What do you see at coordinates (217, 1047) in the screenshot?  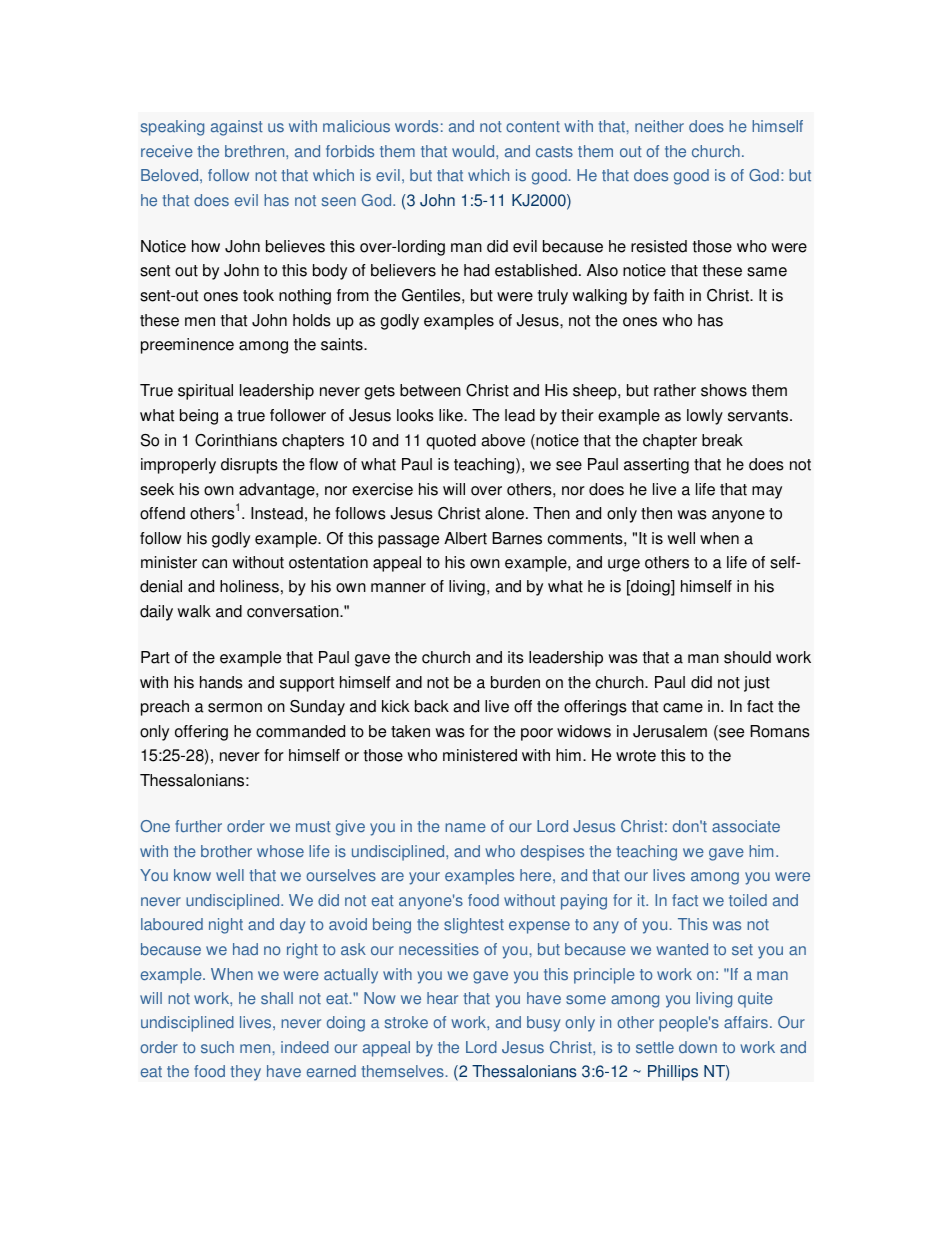 I see `such` at bounding box center [217, 1047].
